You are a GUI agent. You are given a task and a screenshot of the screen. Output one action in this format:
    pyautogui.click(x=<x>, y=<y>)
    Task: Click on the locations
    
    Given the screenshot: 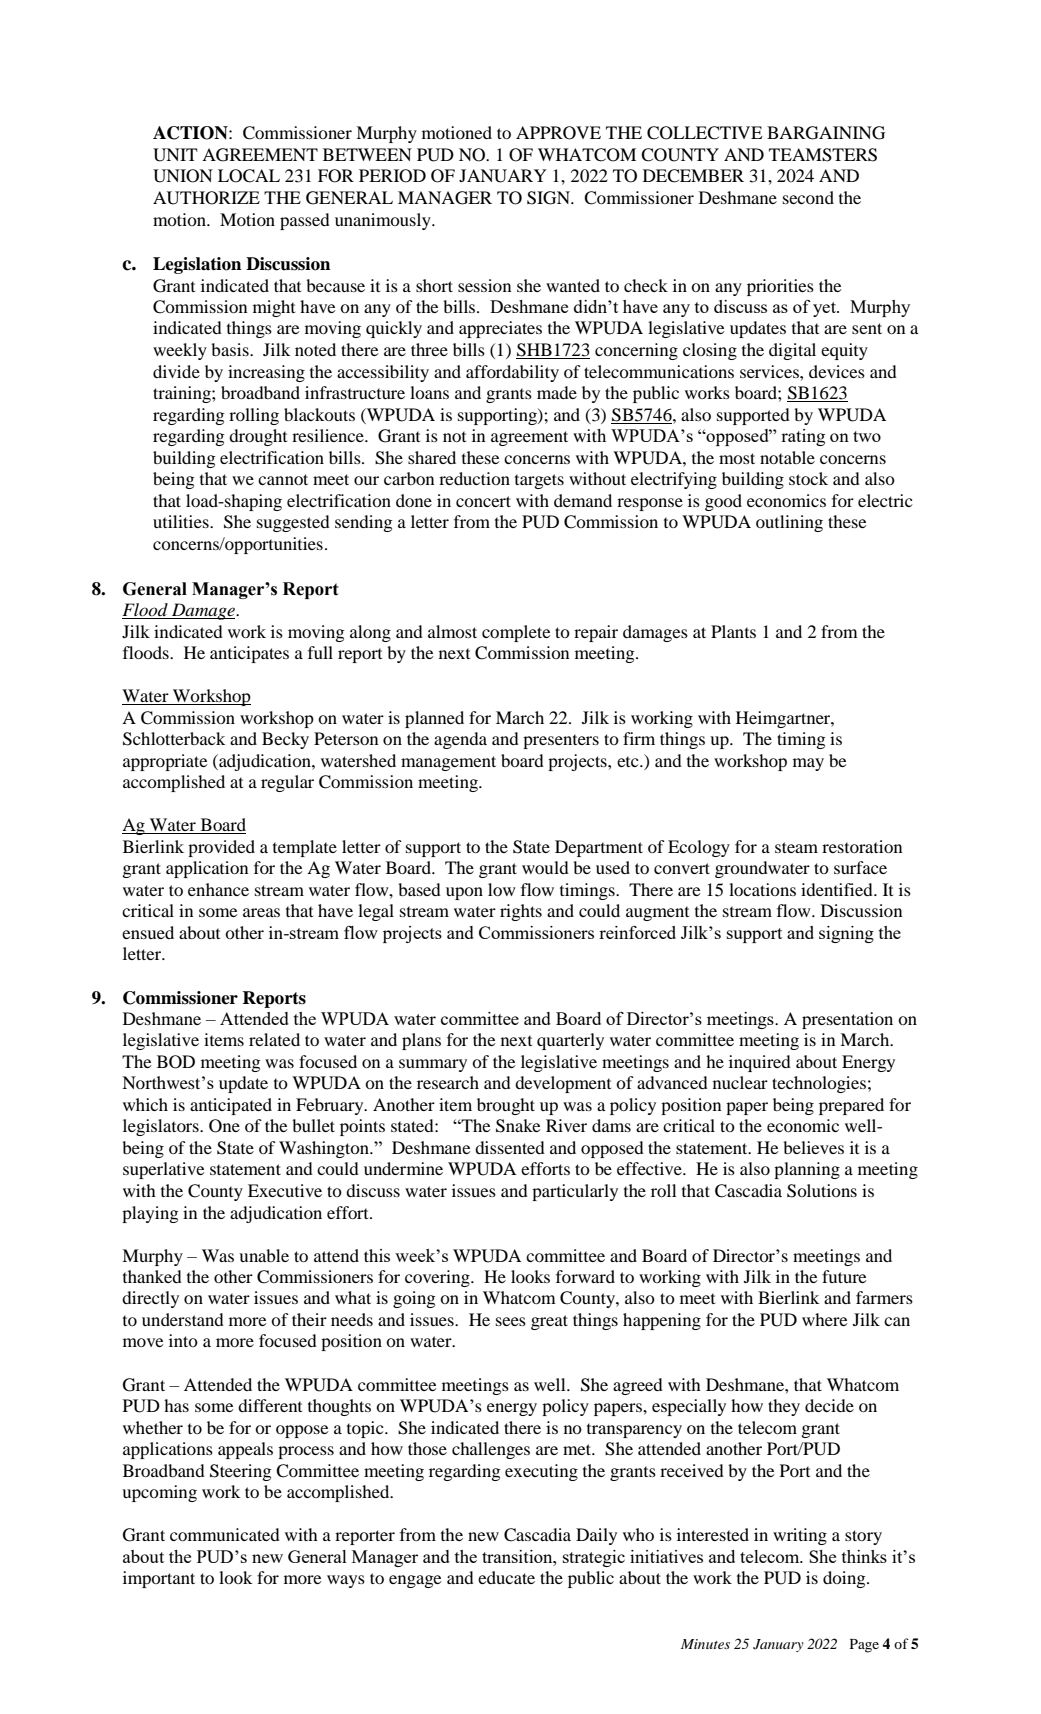 What is the action you would take?
    pyautogui.click(x=762, y=889)
